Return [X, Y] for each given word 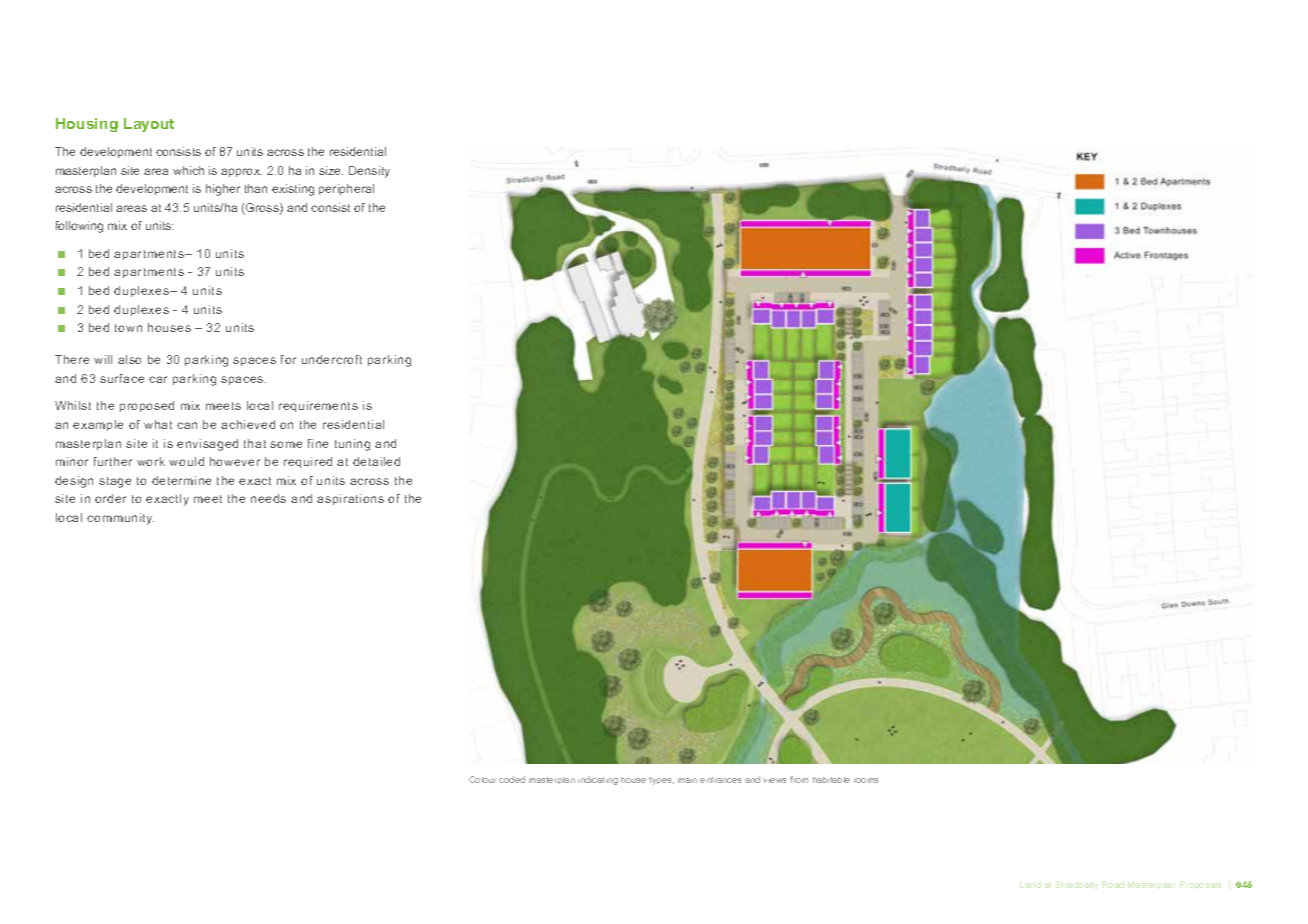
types [661, 781]
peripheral [346, 189]
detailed [376, 461]
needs [268, 498]
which [188, 170]
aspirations [350, 499]
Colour [482, 779]
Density [369, 172]
